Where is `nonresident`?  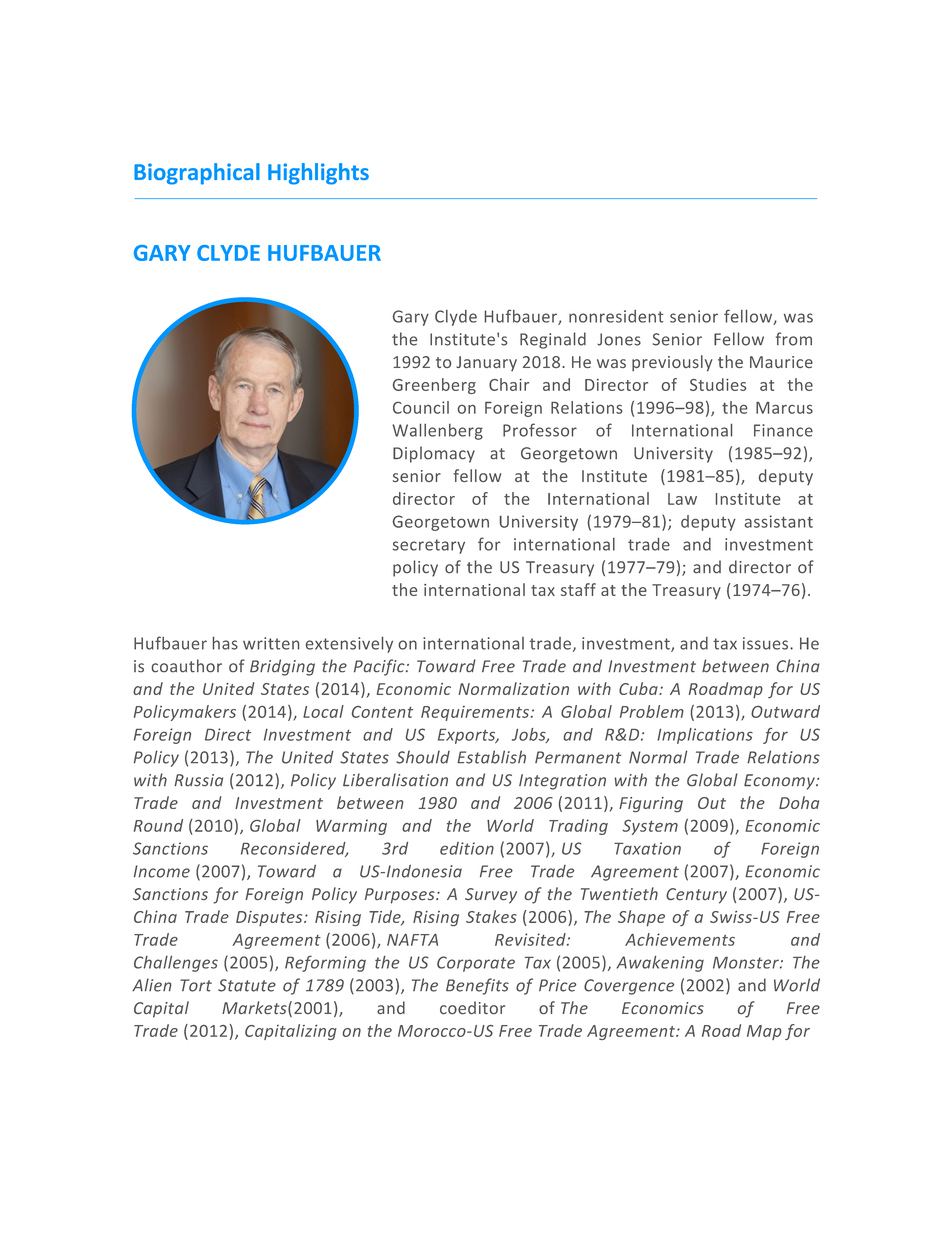
nonresident is located at coordinates (616, 316).
